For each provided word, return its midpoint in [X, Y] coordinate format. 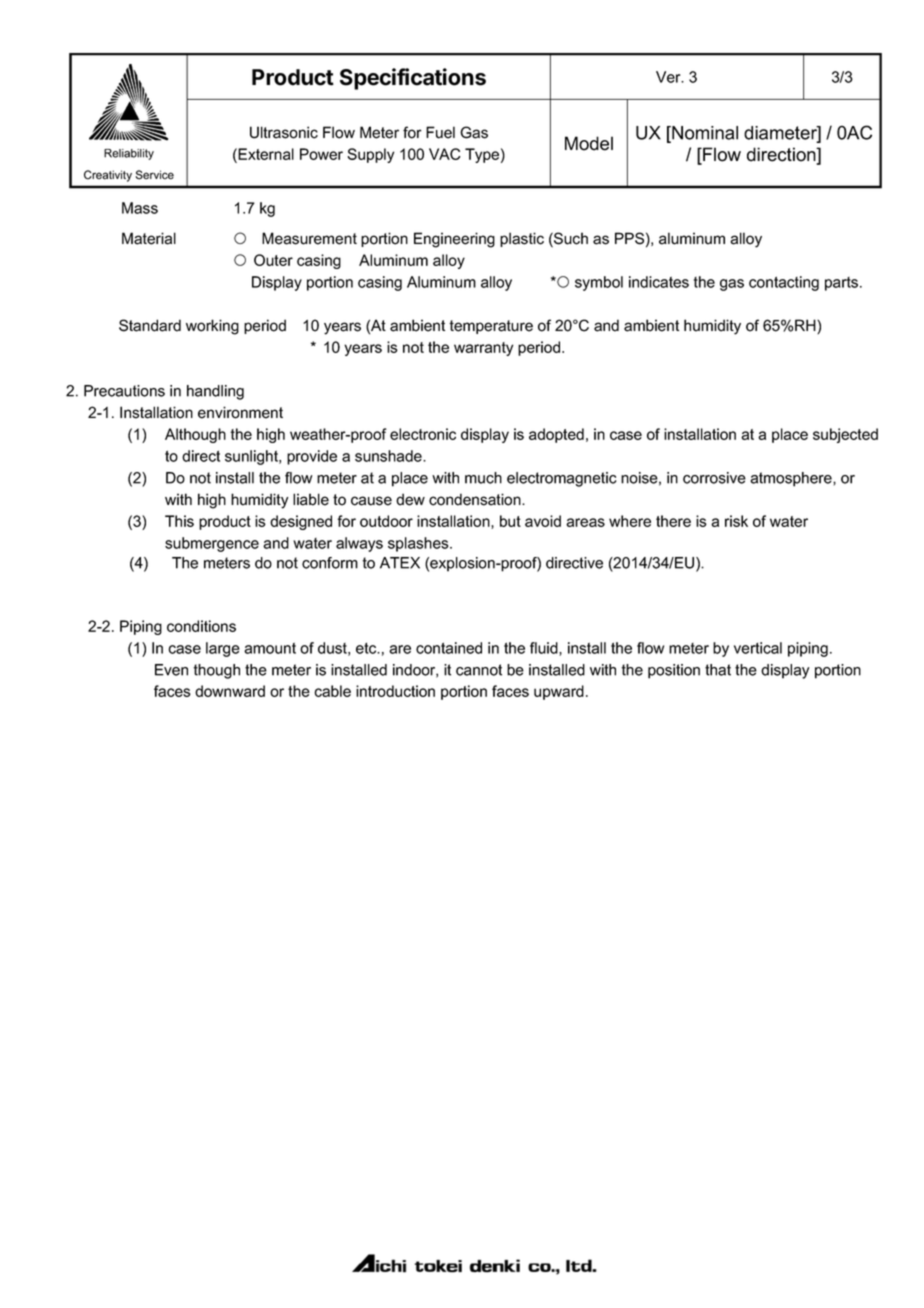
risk [736, 521]
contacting [784, 283]
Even [171, 670]
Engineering [454, 240]
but [510, 521]
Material [149, 238]
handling [215, 392]
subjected [845, 435]
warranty [483, 349]
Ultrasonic [284, 132]
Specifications [413, 79]
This [179, 521]
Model [589, 143]
